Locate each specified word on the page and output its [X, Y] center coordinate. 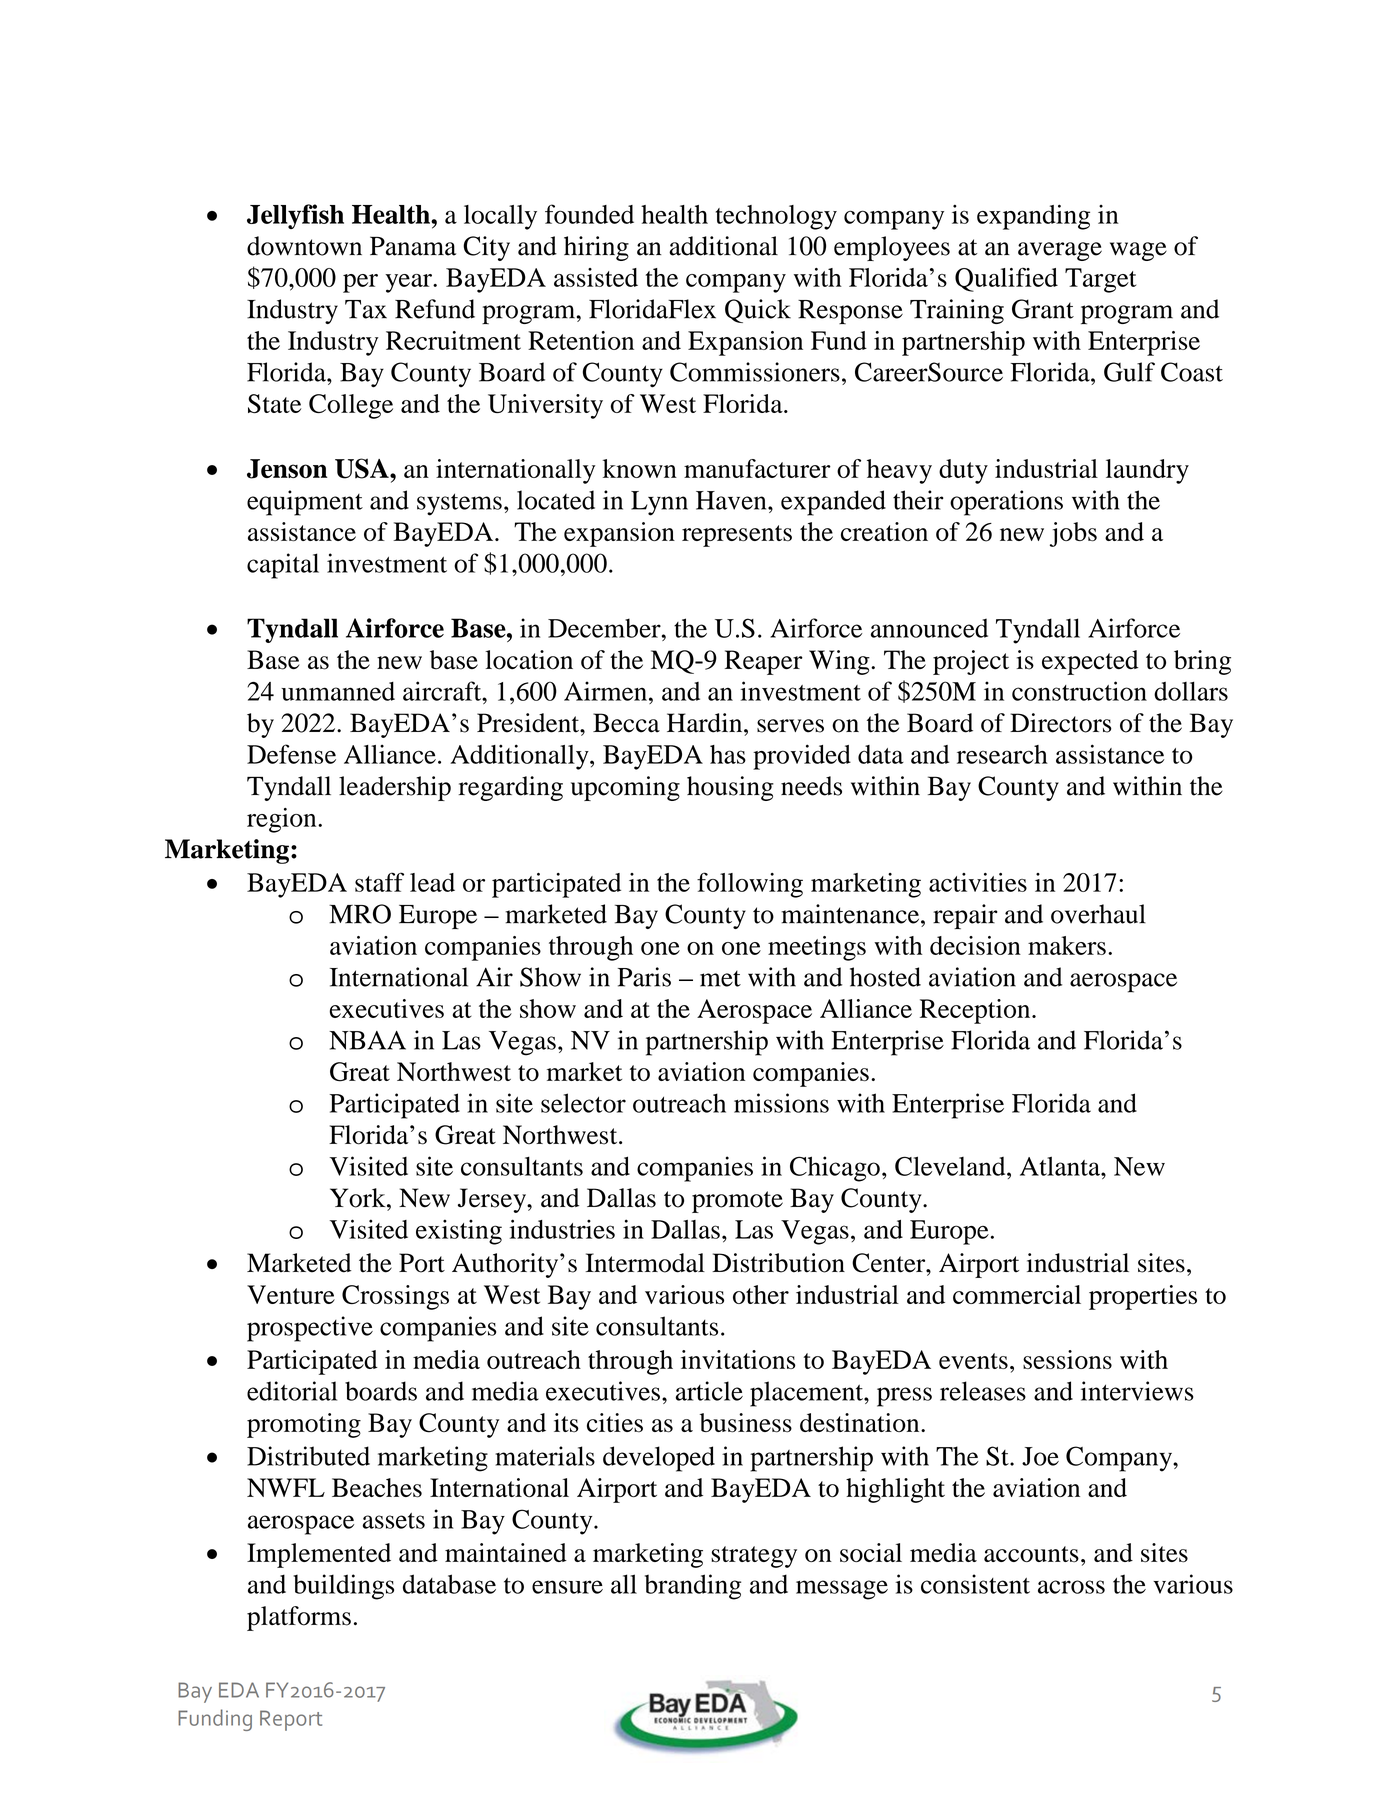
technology [776, 217]
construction [1079, 691]
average [1060, 251]
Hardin [706, 723]
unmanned [338, 691]
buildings [343, 1587]
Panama [413, 246]
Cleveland [951, 1166]
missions [781, 1103]
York [359, 1198]
